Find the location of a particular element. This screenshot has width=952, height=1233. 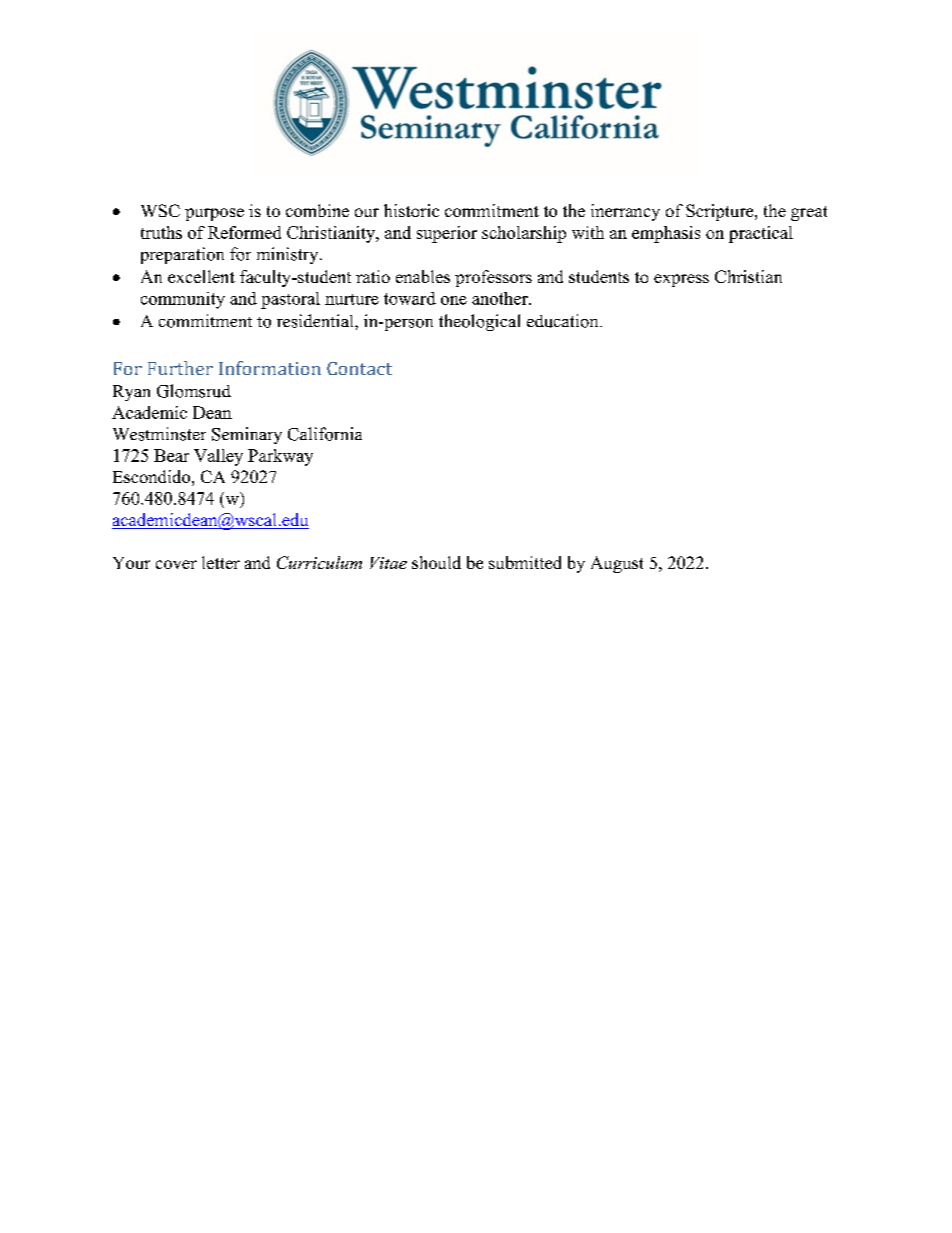

should is located at coordinates (436, 562).
